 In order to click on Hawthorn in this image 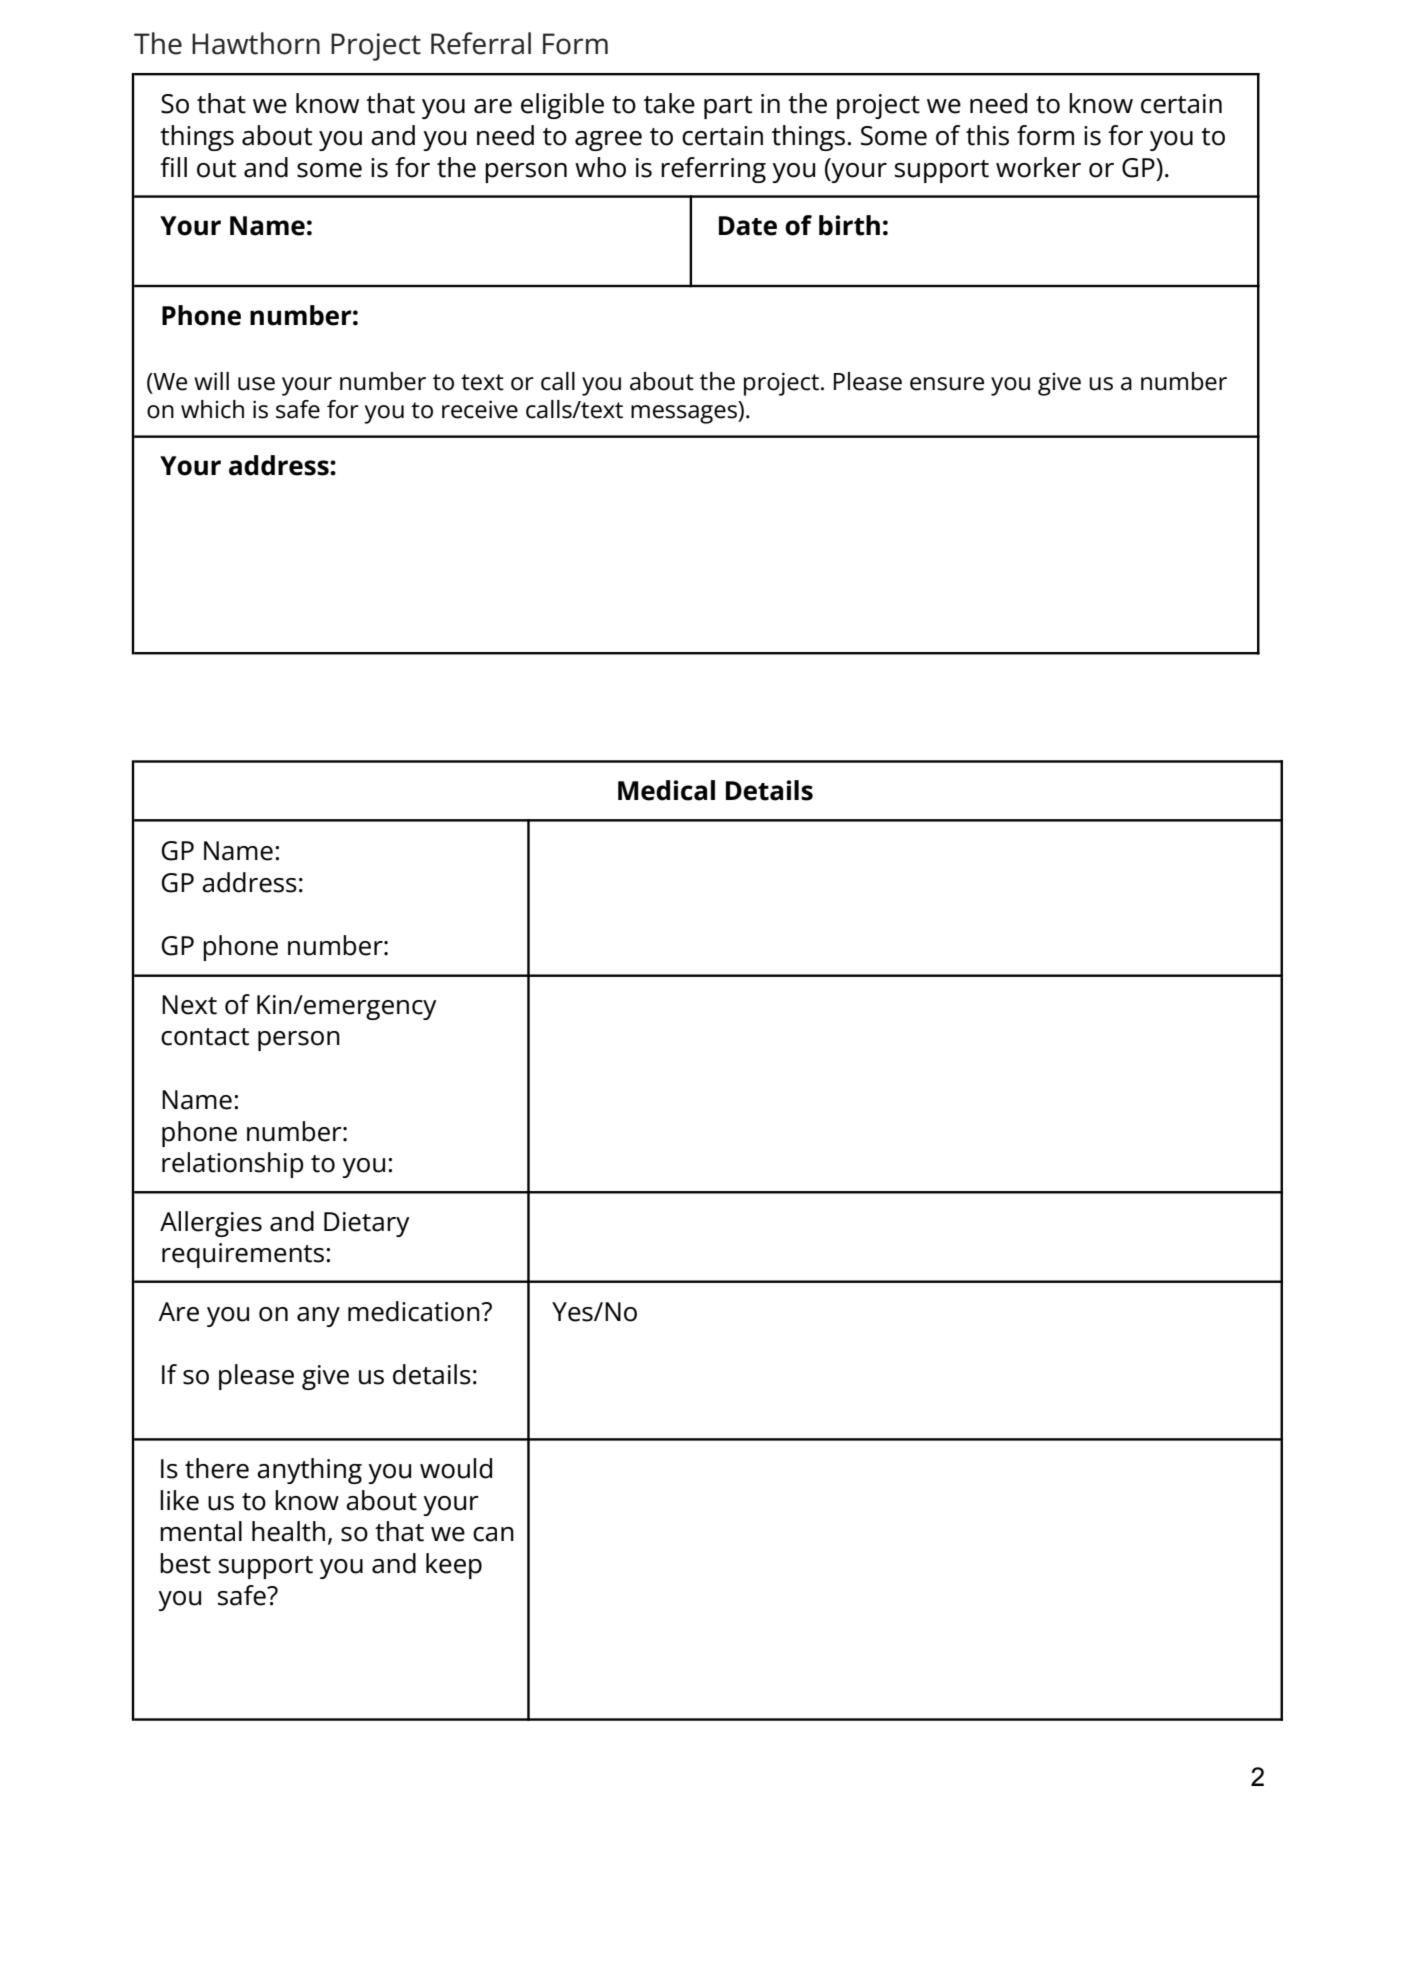, I will do `click(256, 43)`.
